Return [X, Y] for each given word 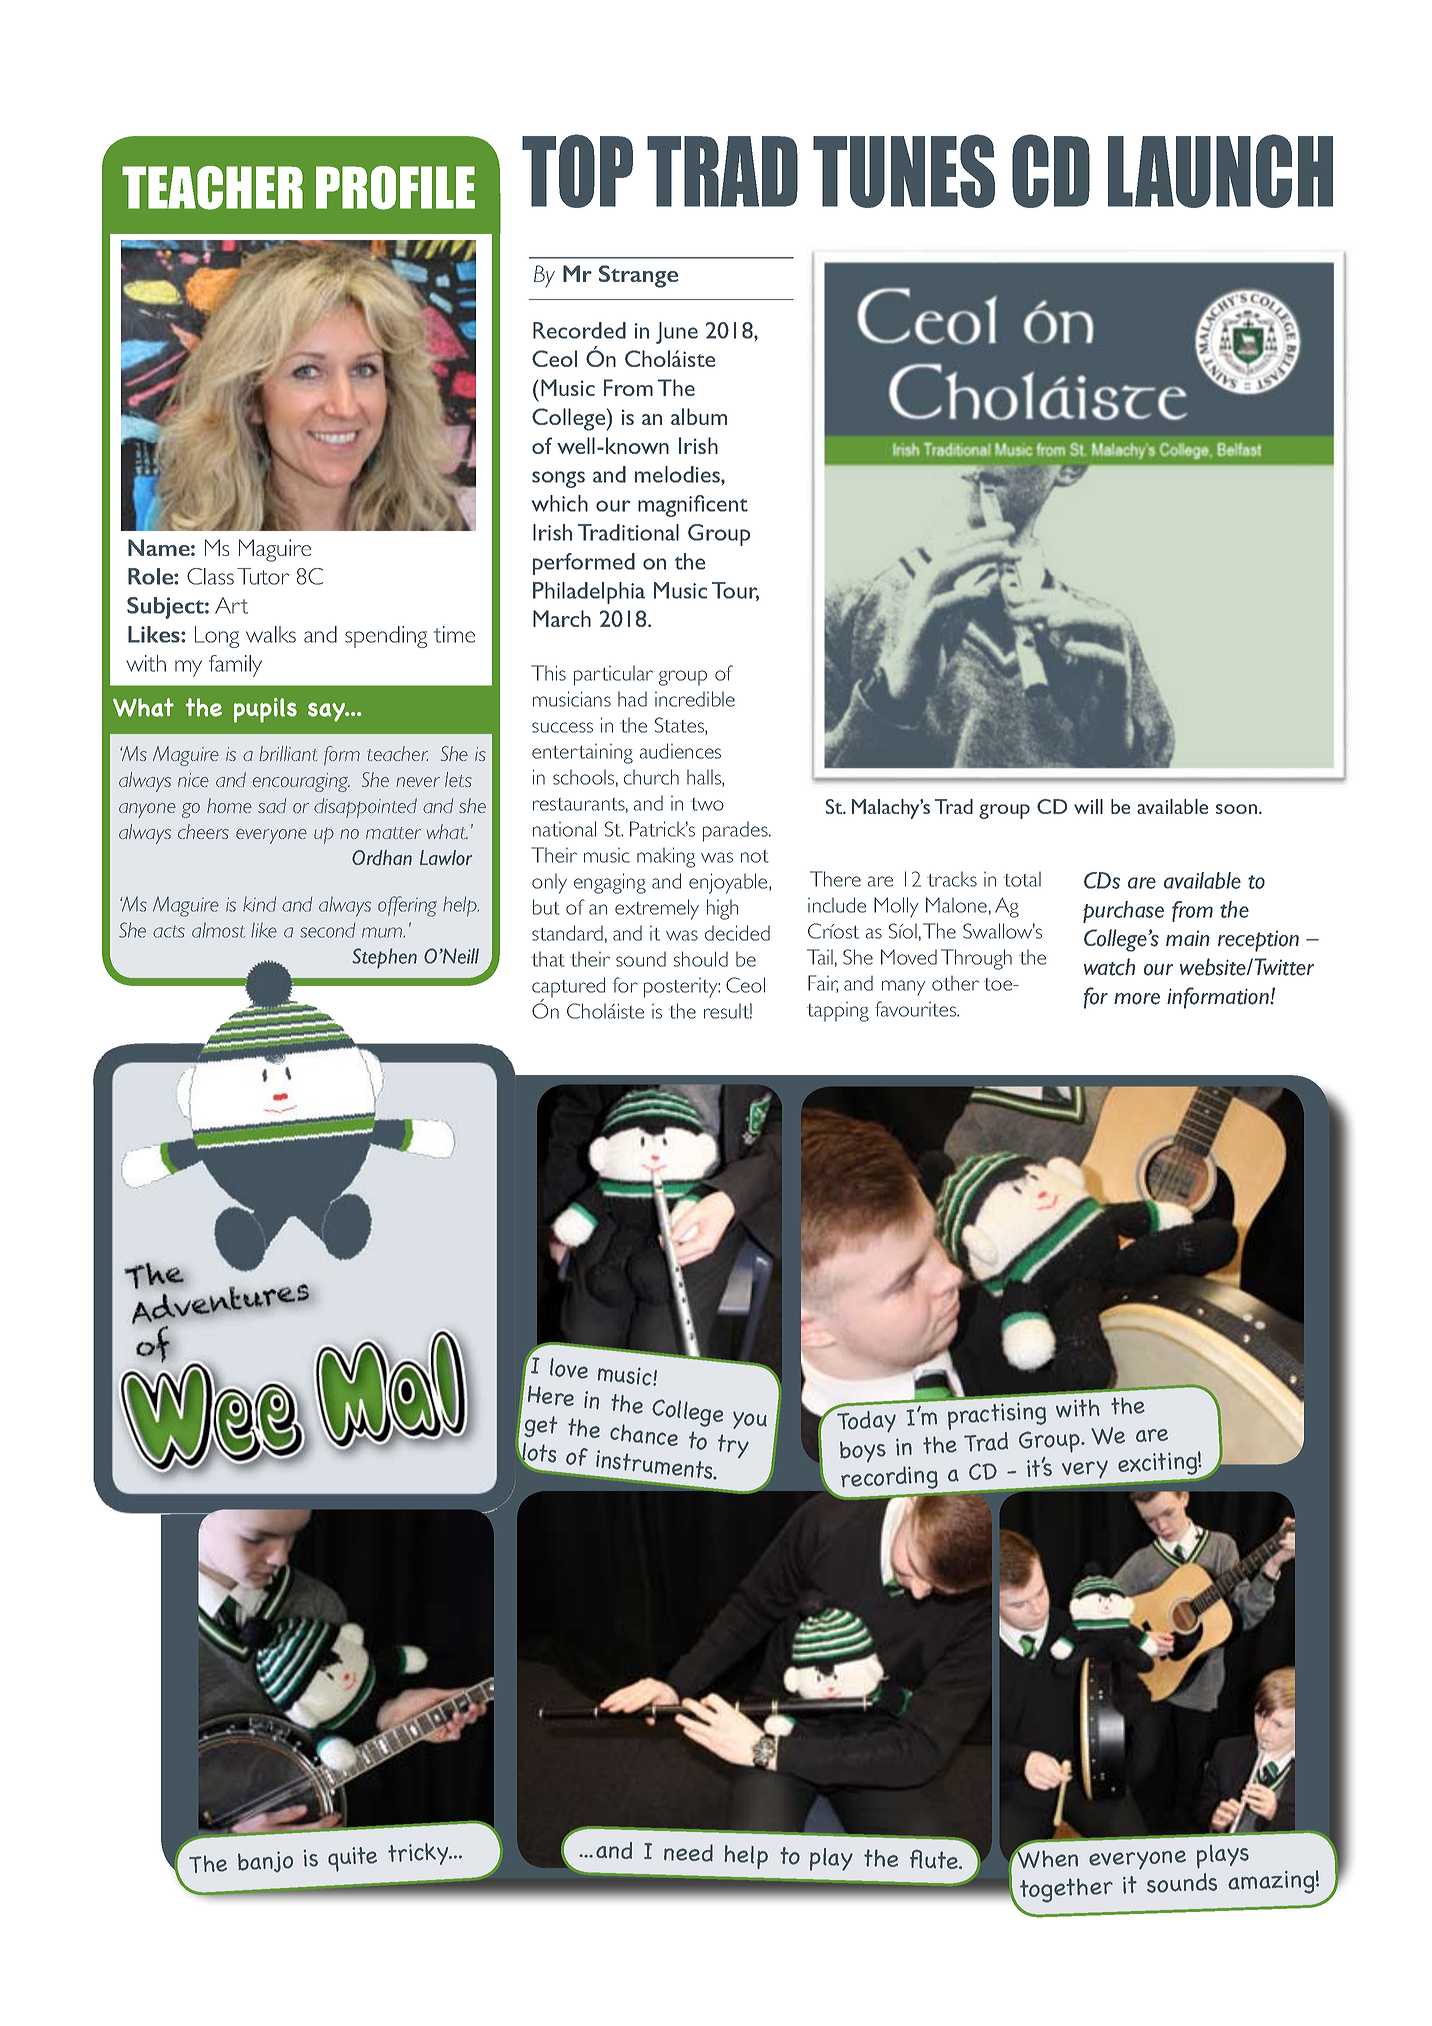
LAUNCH [1220, 171]
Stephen [384, 958]
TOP [577, 171]
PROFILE [395, 188]
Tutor [263, 576]
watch [1109, 967]
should [701, 959]
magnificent [693, 506]
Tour [735, 591]
